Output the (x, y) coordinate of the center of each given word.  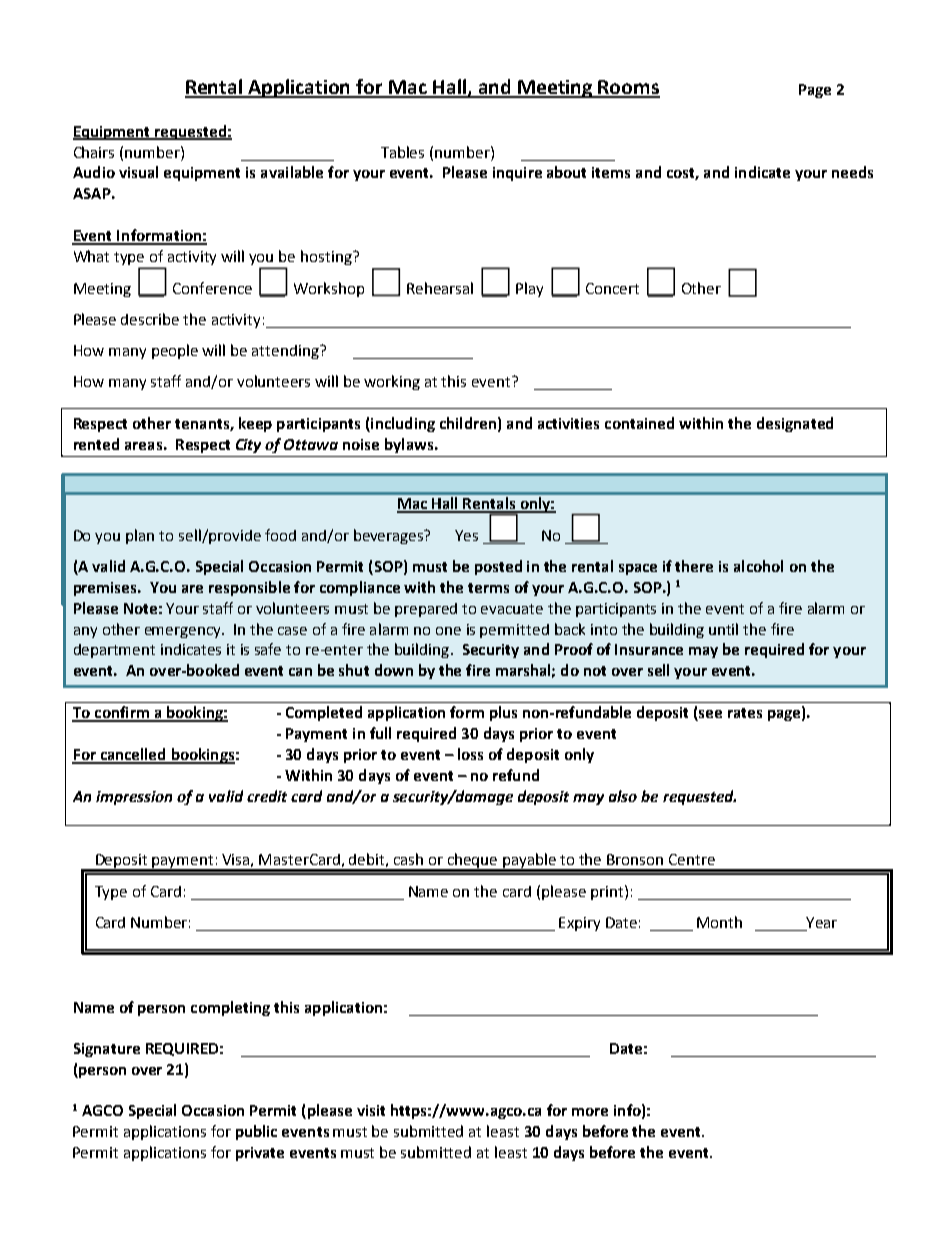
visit (371, 1110)
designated (795, 424)
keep (255, 424)
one (448, 631)
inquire (517, 174)
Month (719, 922)
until (723, 629)
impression (134, 798)
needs (852, 172)
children (468, 423)
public (256, 1132)
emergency (184, 632)
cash (408, 859)
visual (138, 172)
